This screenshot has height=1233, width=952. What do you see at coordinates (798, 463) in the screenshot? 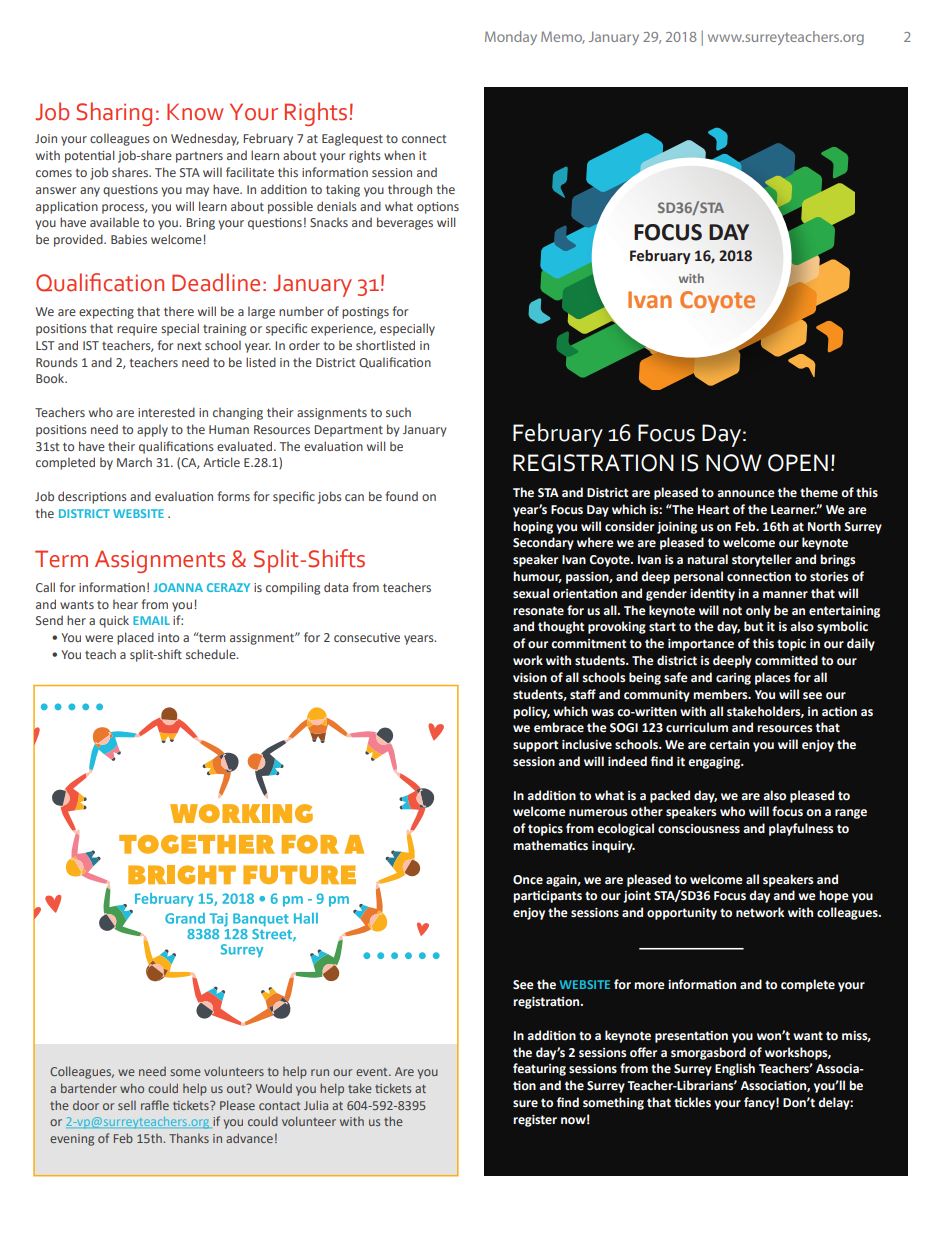
I see `OPEN` at bounding box center [798, 463].
